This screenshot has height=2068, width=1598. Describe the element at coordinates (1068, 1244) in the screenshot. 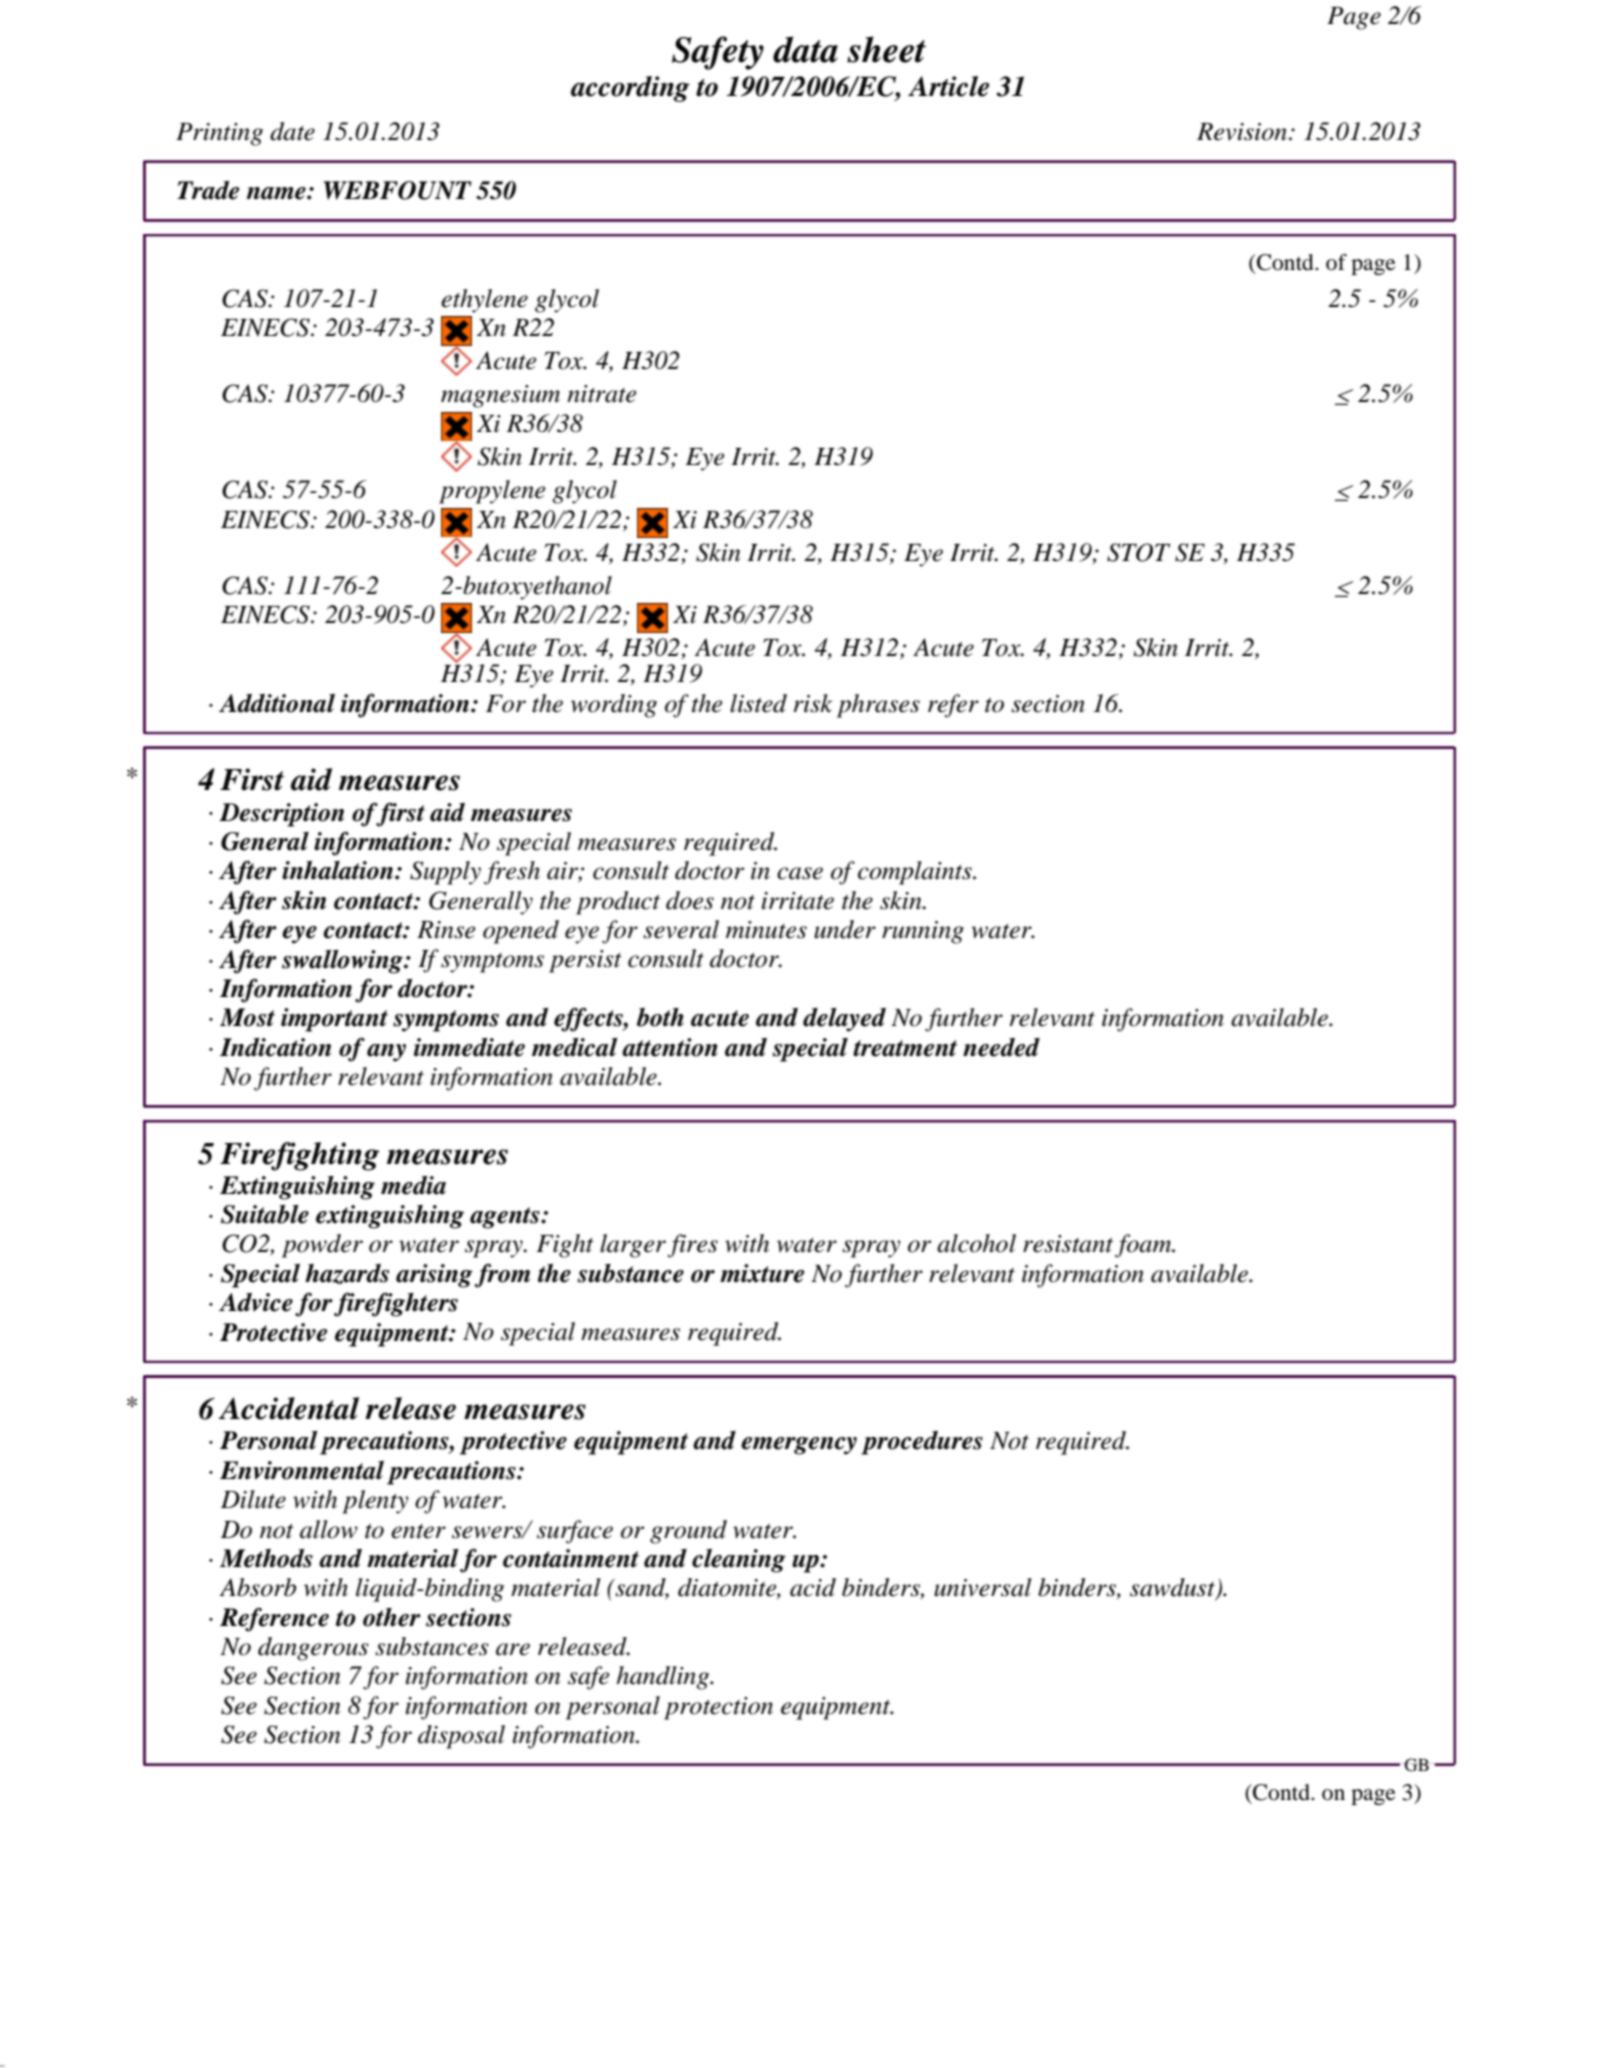

I see `resistant` at that location.
